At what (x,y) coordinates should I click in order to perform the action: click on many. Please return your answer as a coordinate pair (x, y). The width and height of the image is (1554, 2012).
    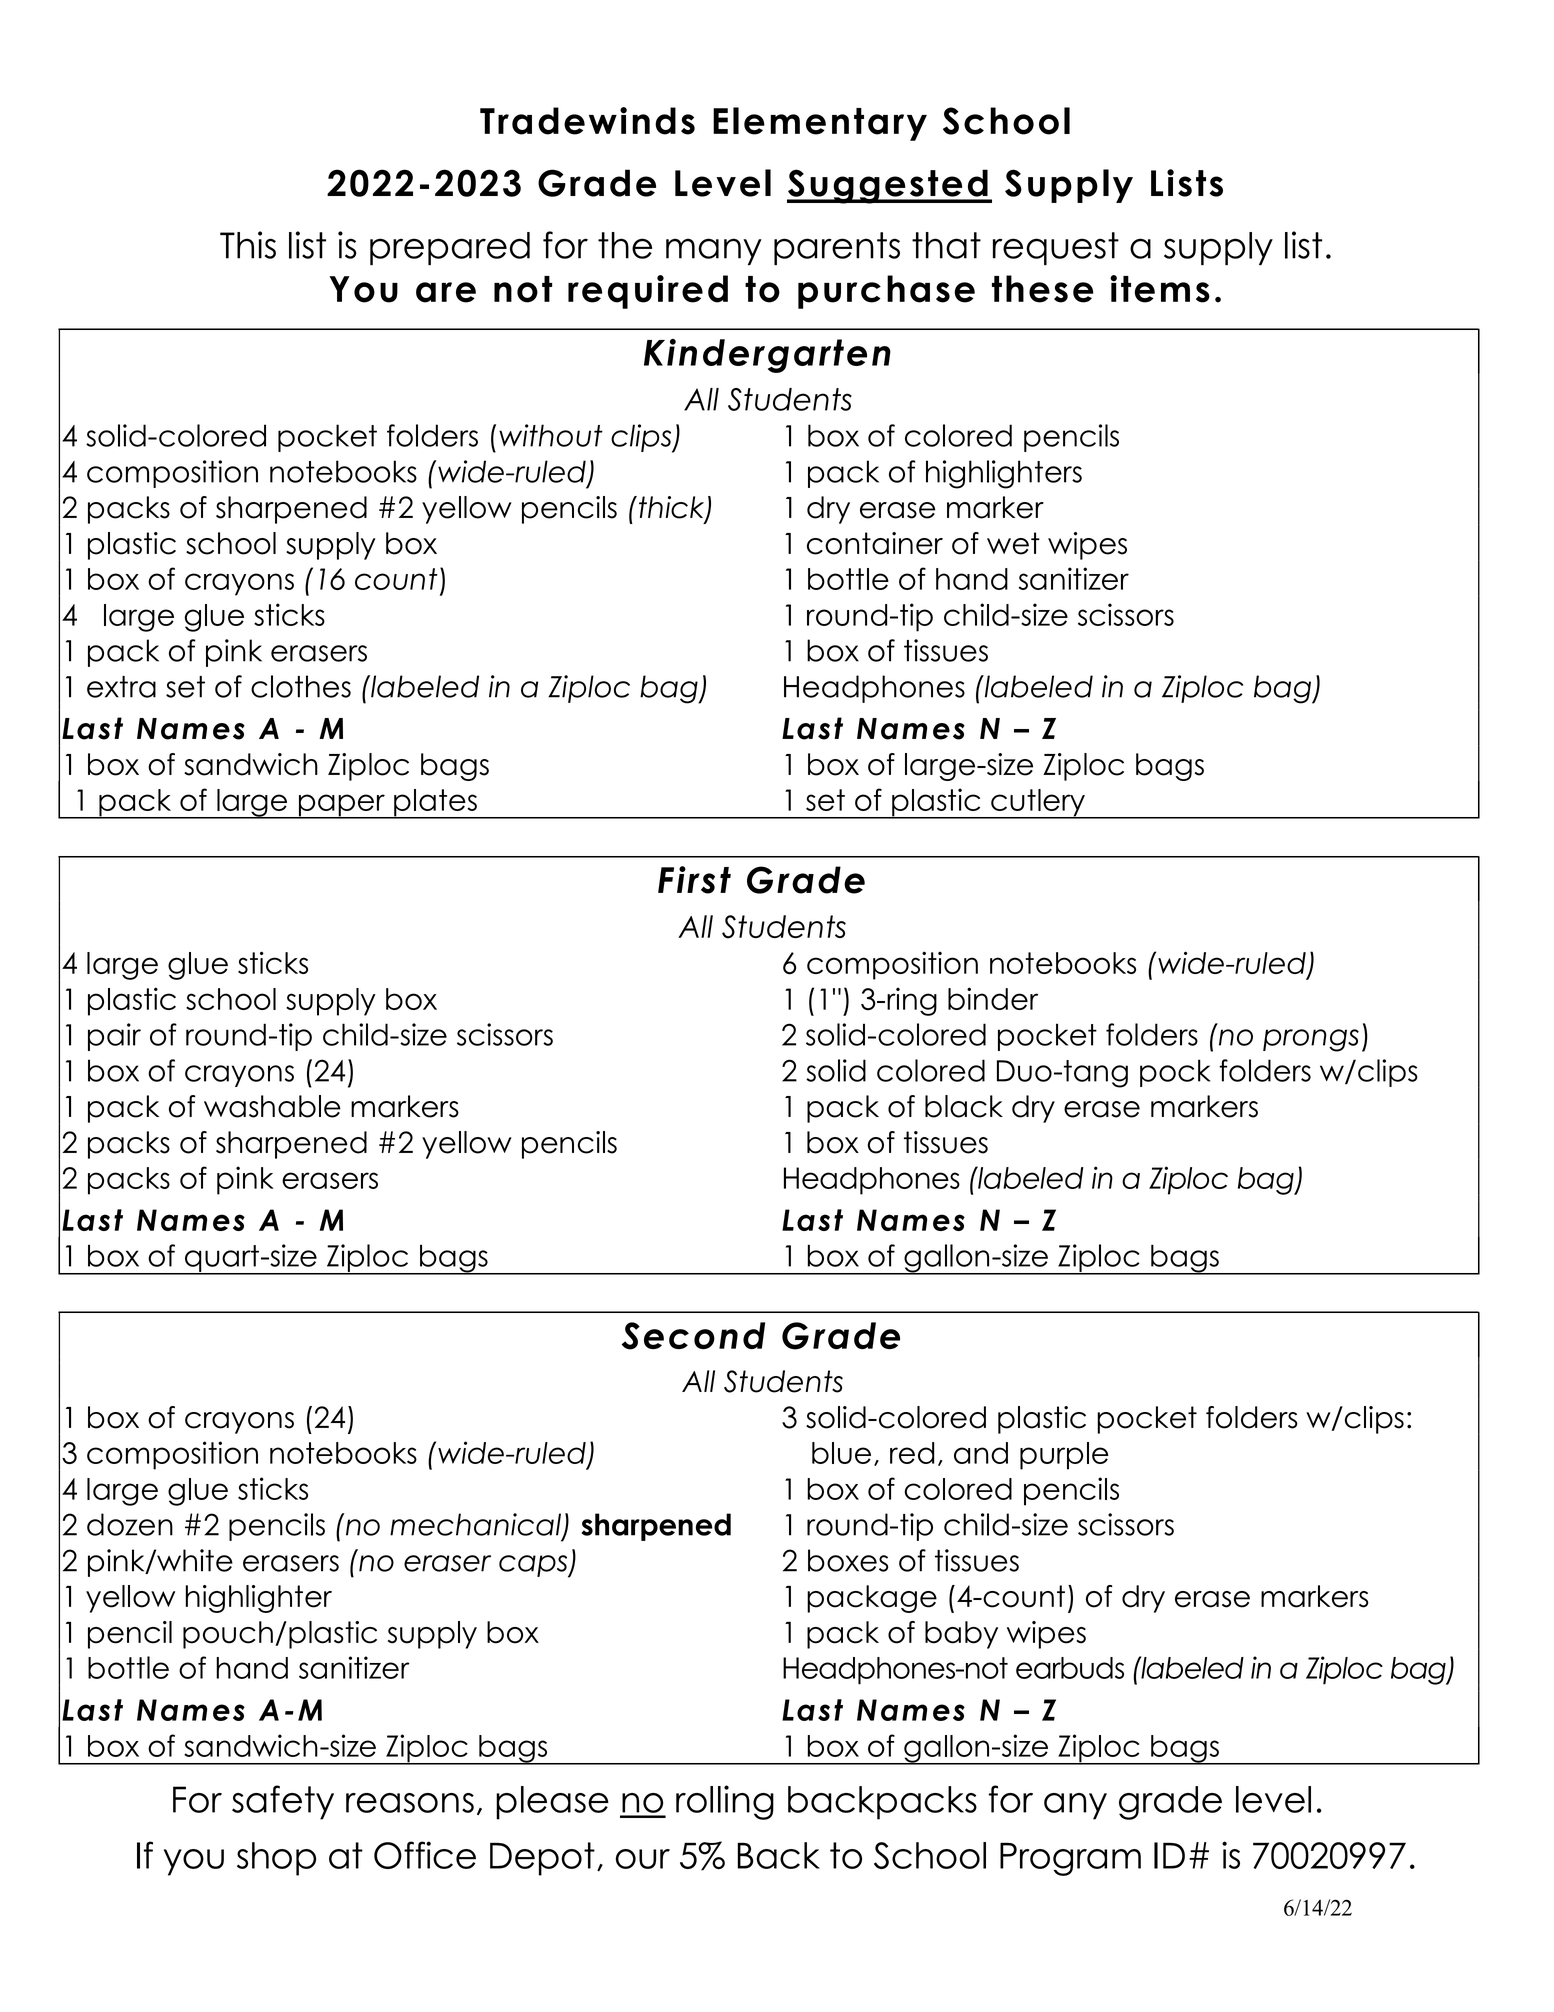
    Looking at the image, I should click on (714, 251).
